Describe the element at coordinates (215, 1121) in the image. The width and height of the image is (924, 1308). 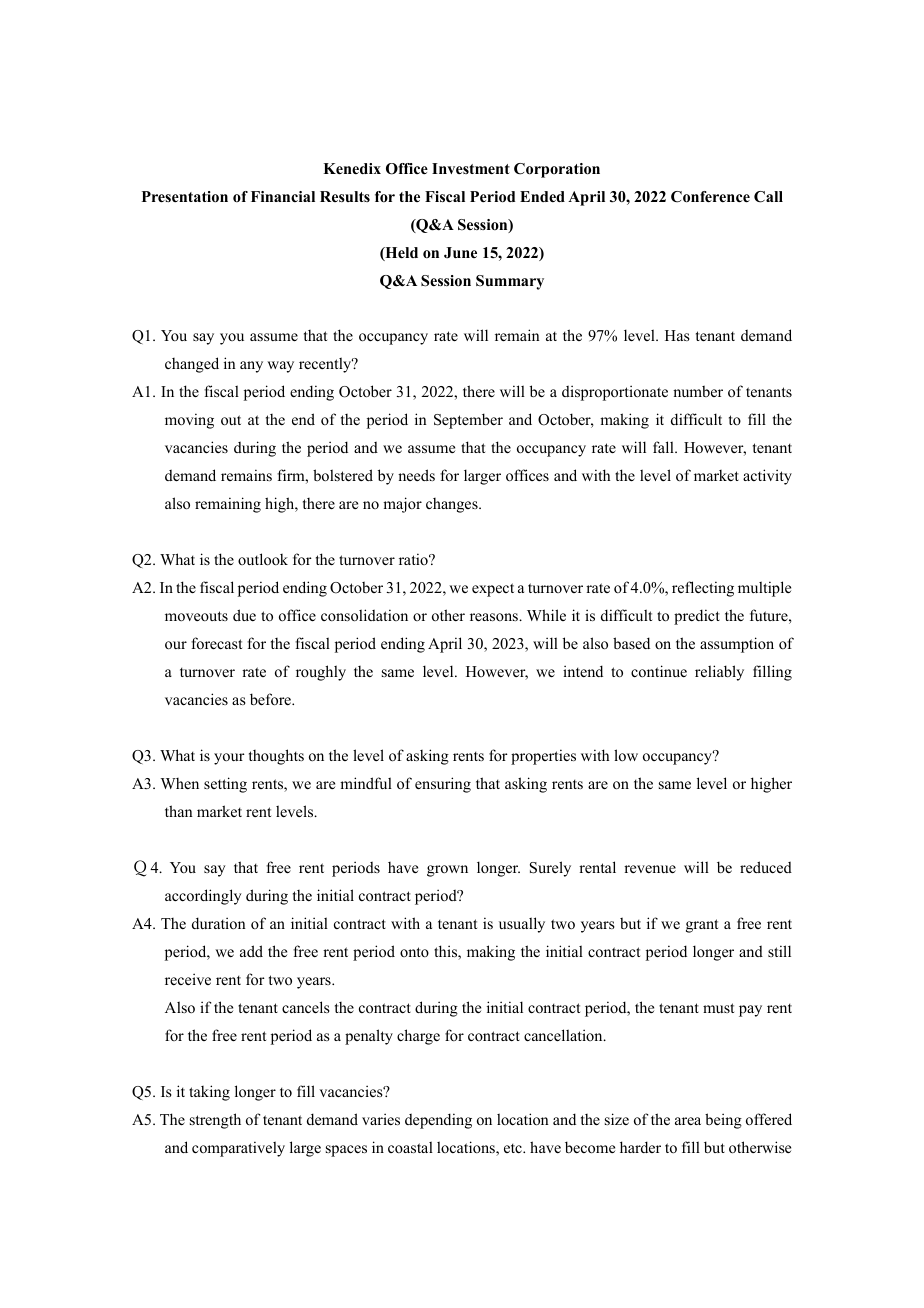
I see `strength` at that location.
